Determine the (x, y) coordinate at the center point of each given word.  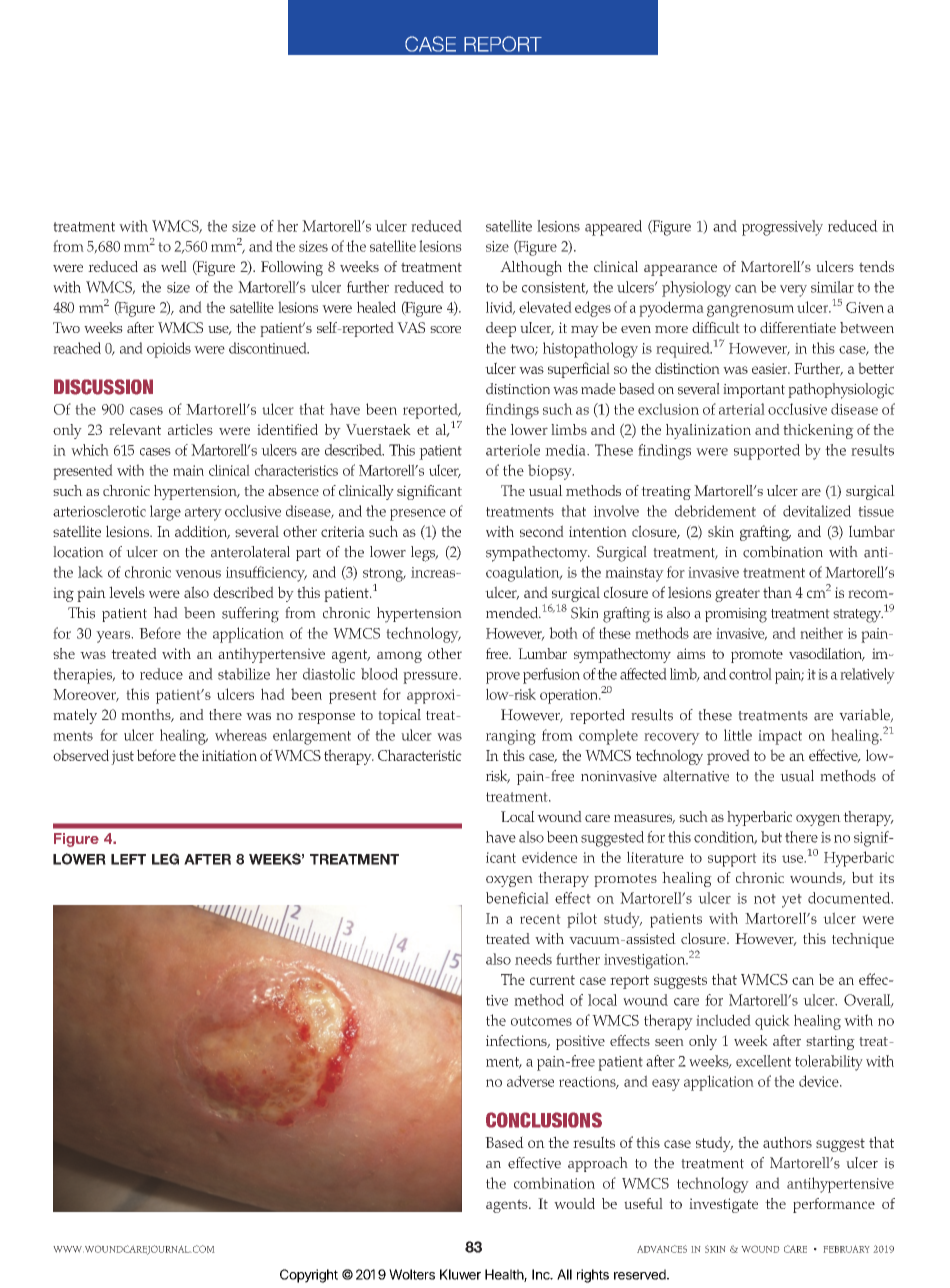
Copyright (309, 1276)
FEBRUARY (846, 1249)
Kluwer (460, 1274)
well (174, 266)
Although (531, 268)
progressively (782, 228)
